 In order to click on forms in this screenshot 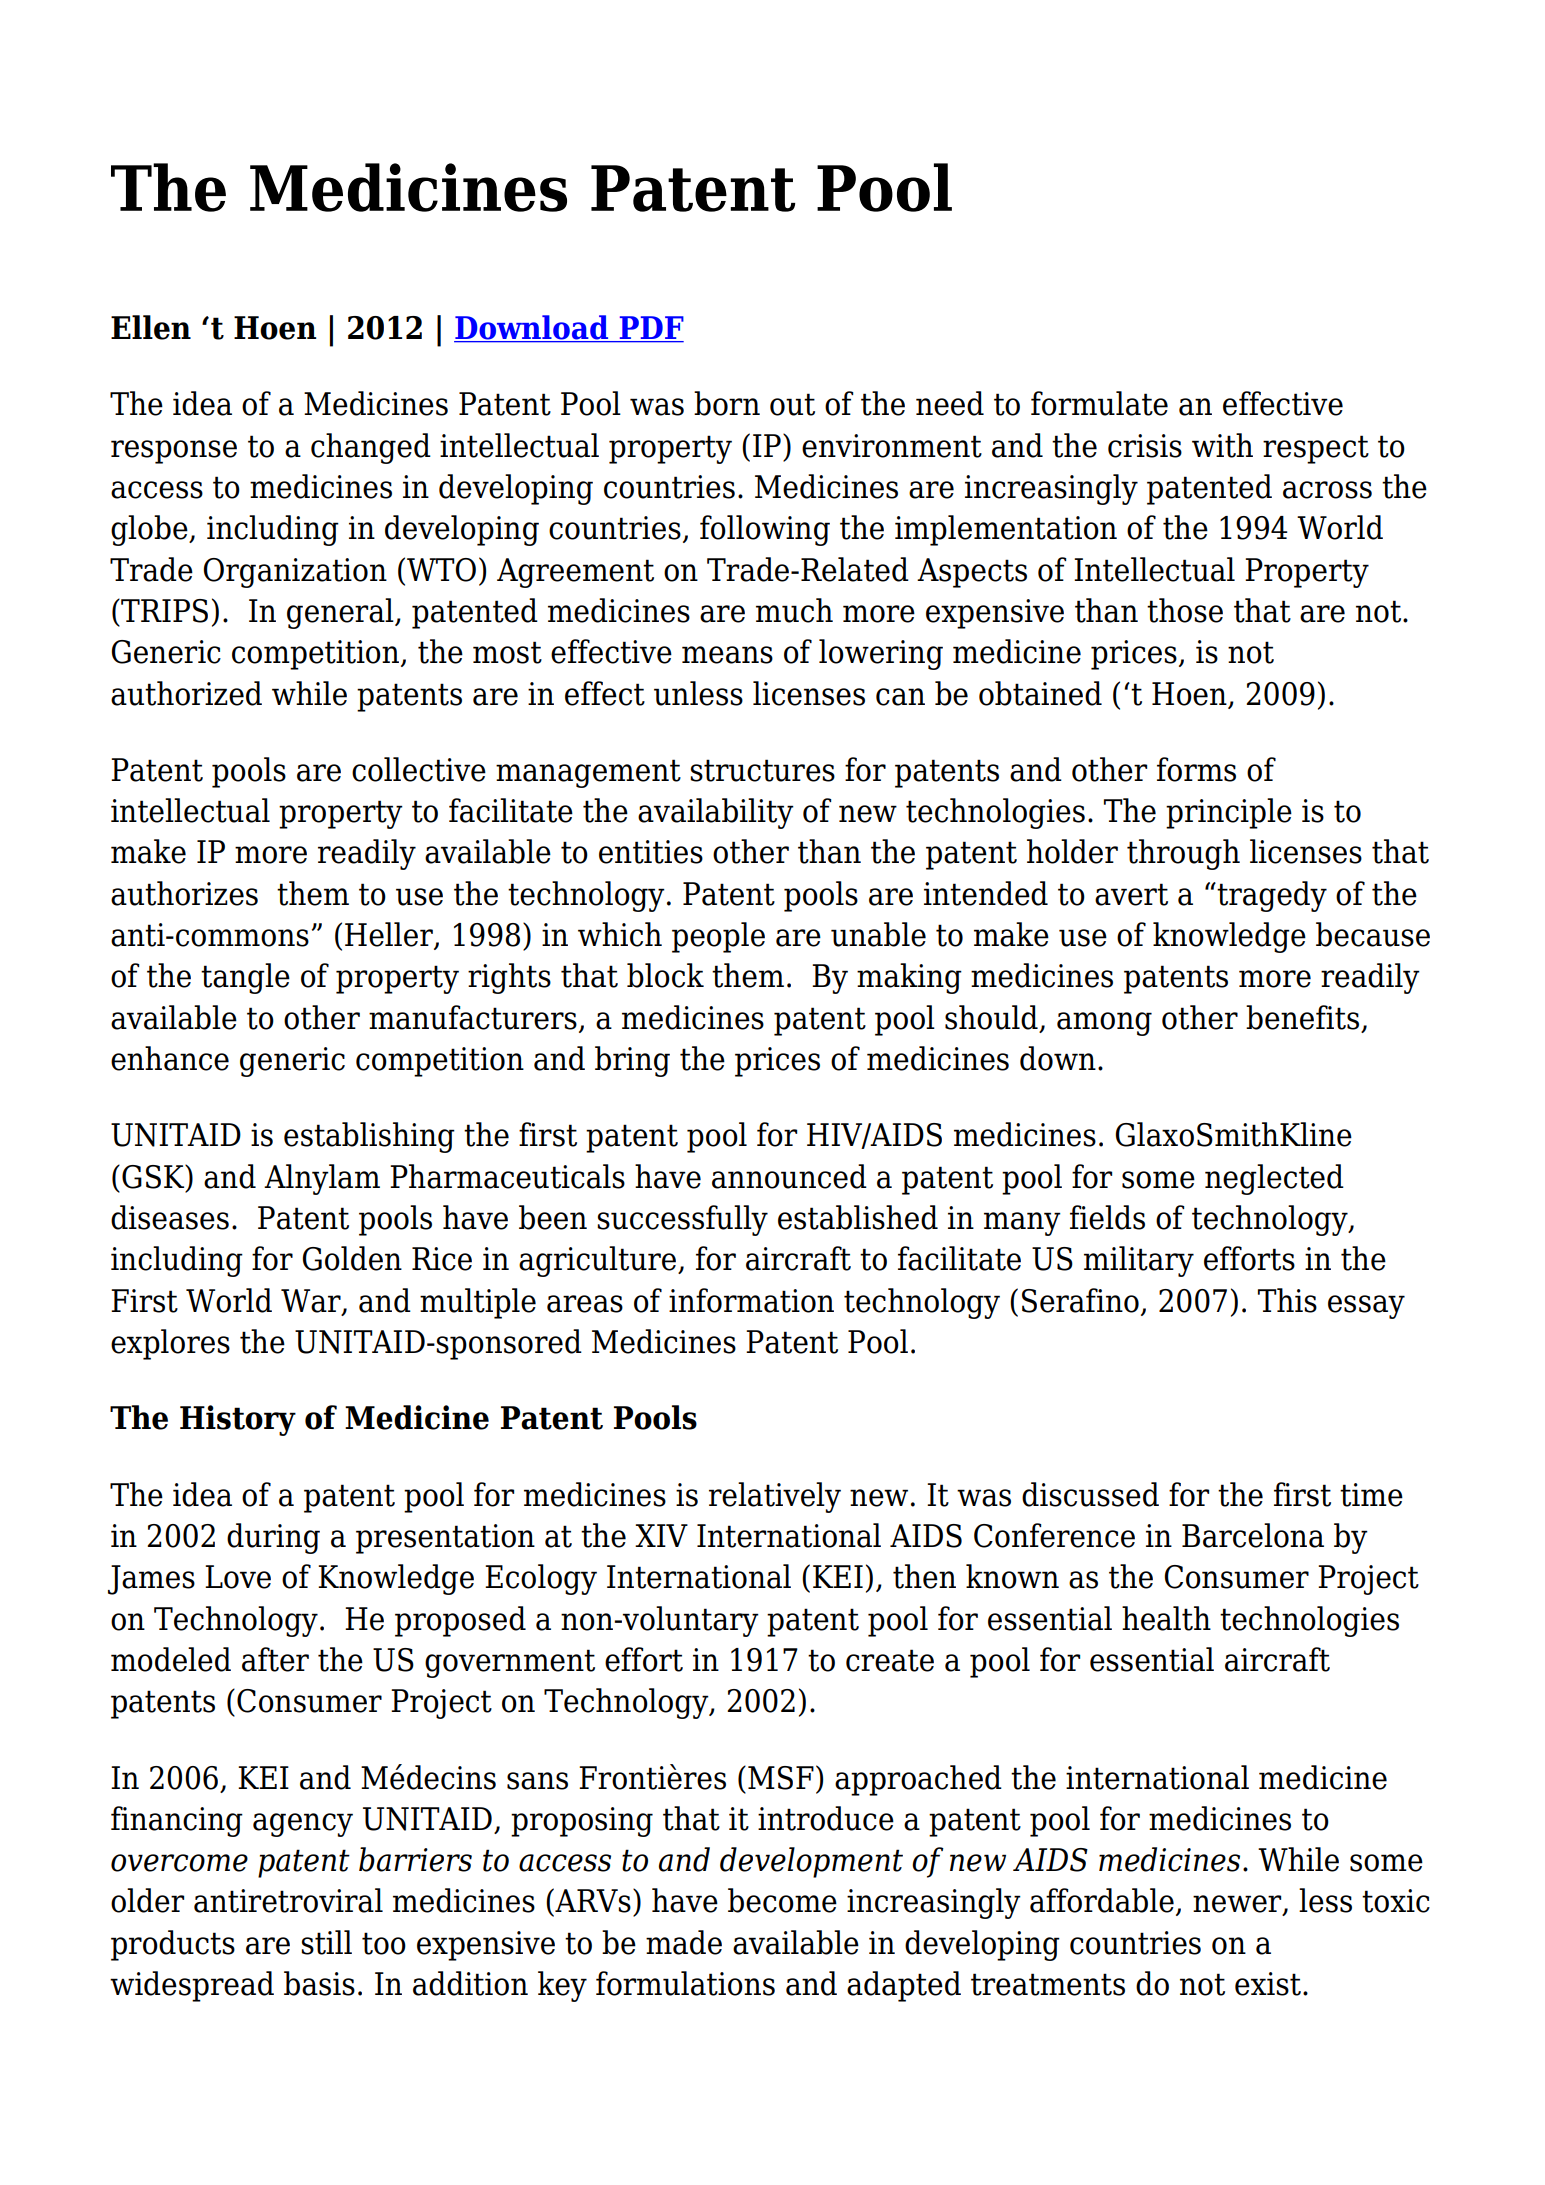, I will do `click(1196, 769)`.
